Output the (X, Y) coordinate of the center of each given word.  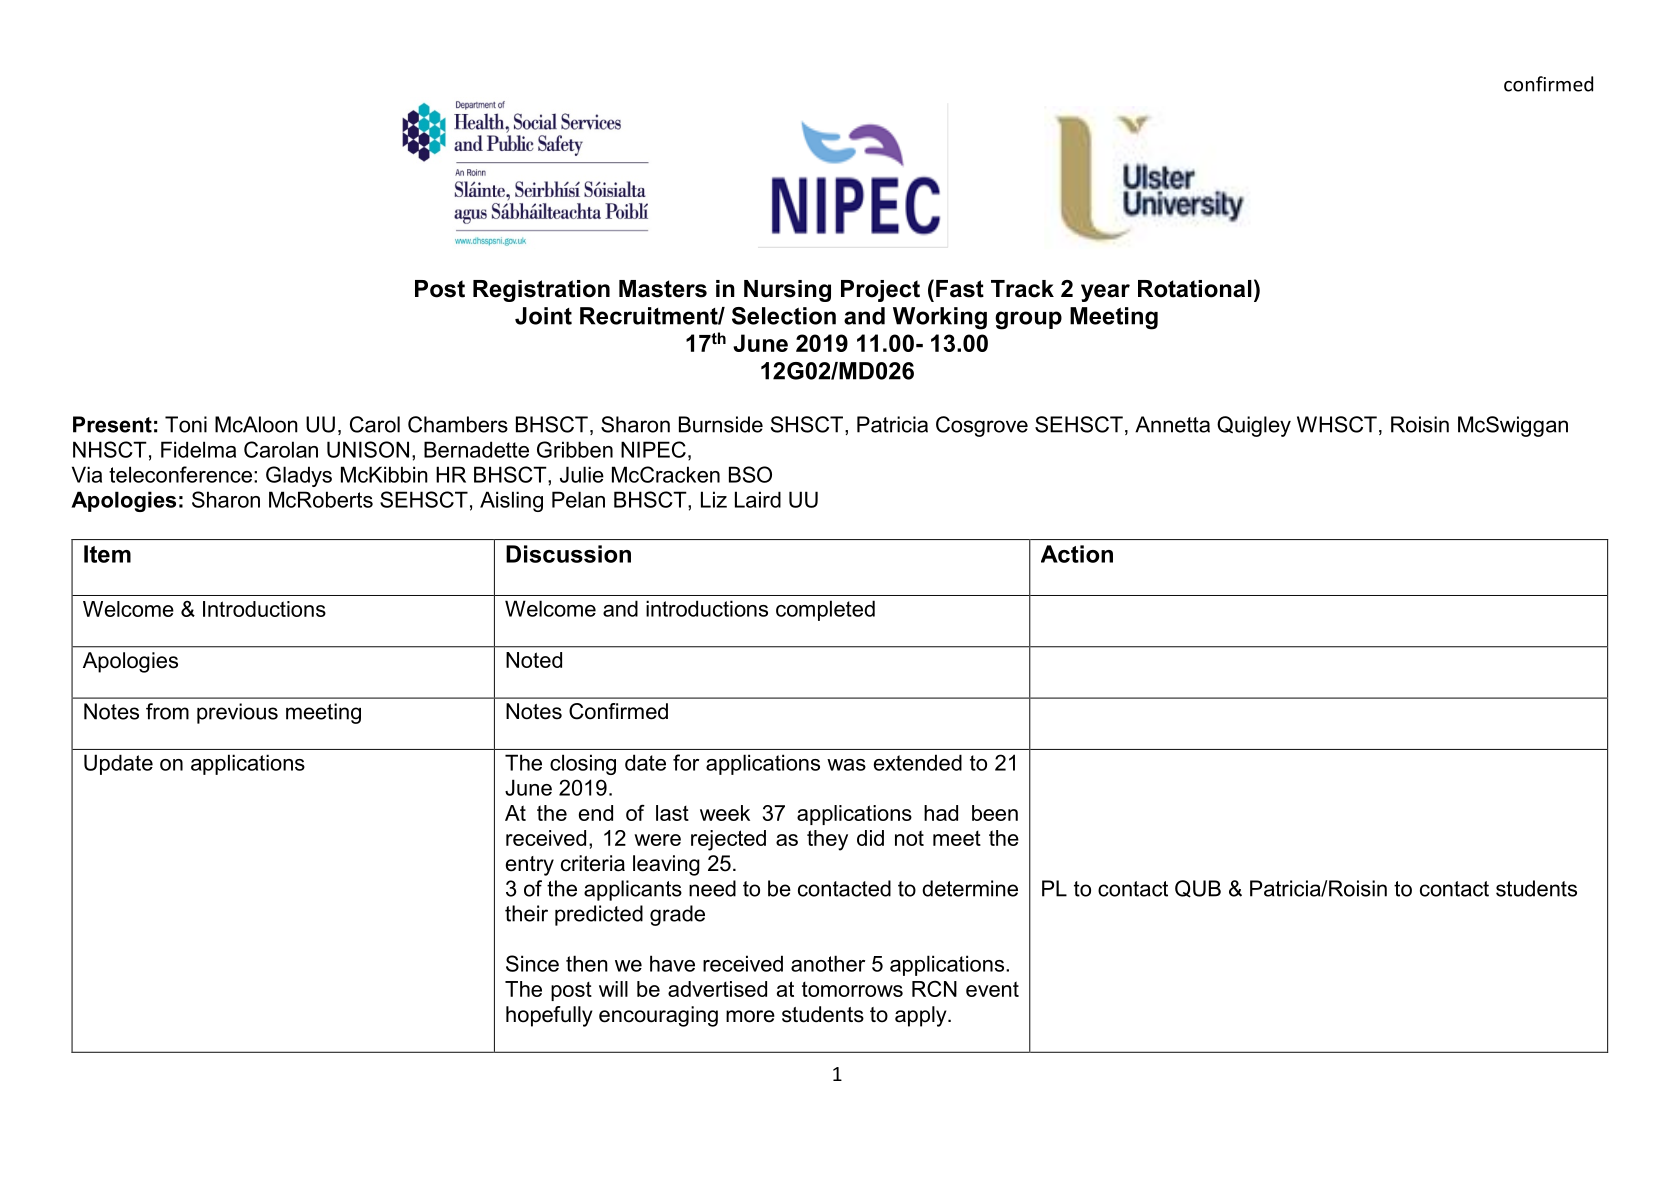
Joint (543, 316)
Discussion (568, 554)
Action (1077, 554)
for (686, 762)
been (995, 813)
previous (237, 713)
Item (107, 554)
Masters (663, 289)
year (1105, 293)
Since (532, 963)
